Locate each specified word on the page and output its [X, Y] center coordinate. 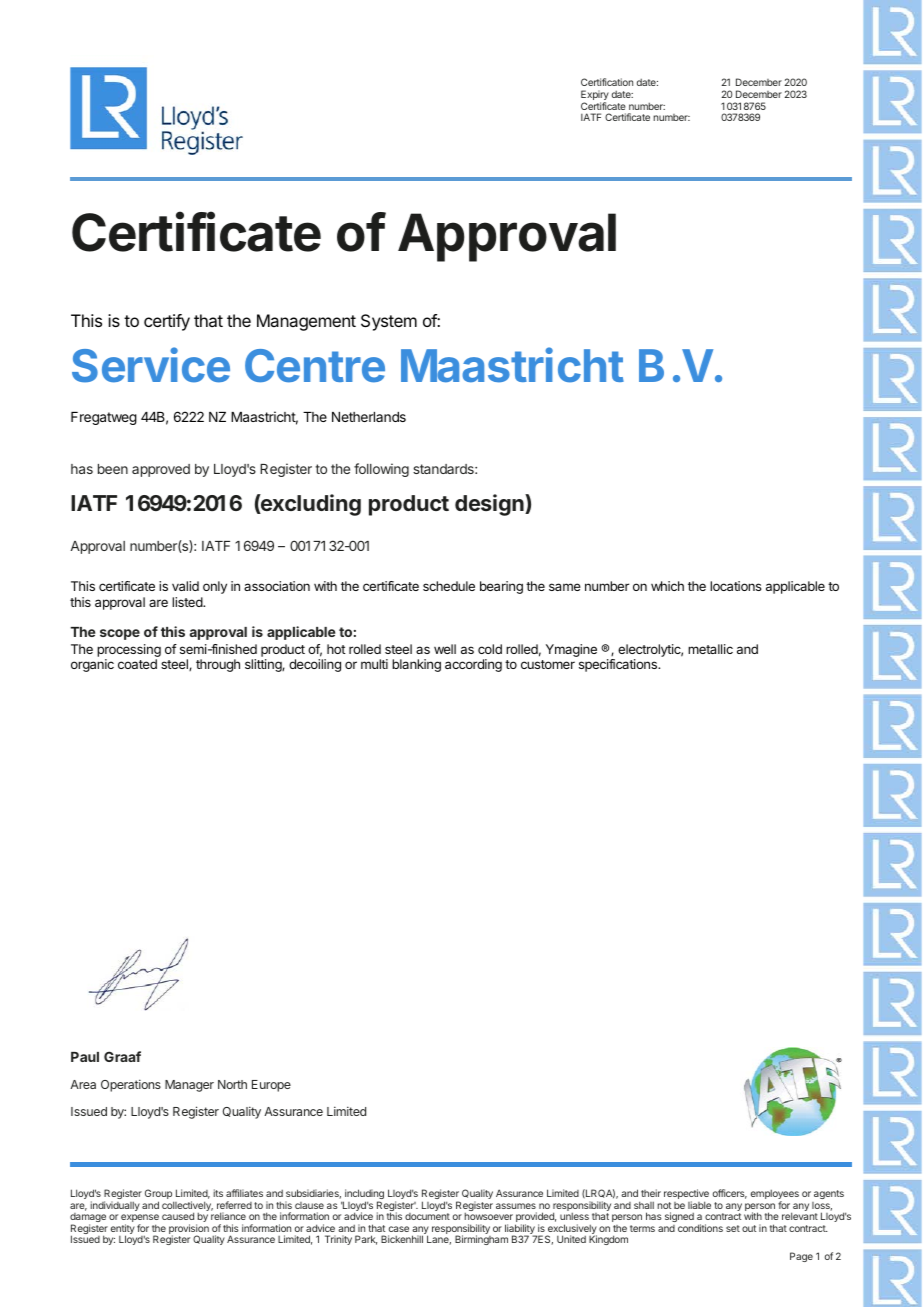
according [473, 665]
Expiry [595, 96]
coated [137, 664]
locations [736, 586]
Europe [271, 1086]
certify [167, 322]
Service [151, 365]
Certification [607, 82]
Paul [85, 1057]
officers [730, 1194]
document [427, 1216]
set [733, 1228]
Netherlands [369, 417]
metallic [710, 649]
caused [178, 1216]
